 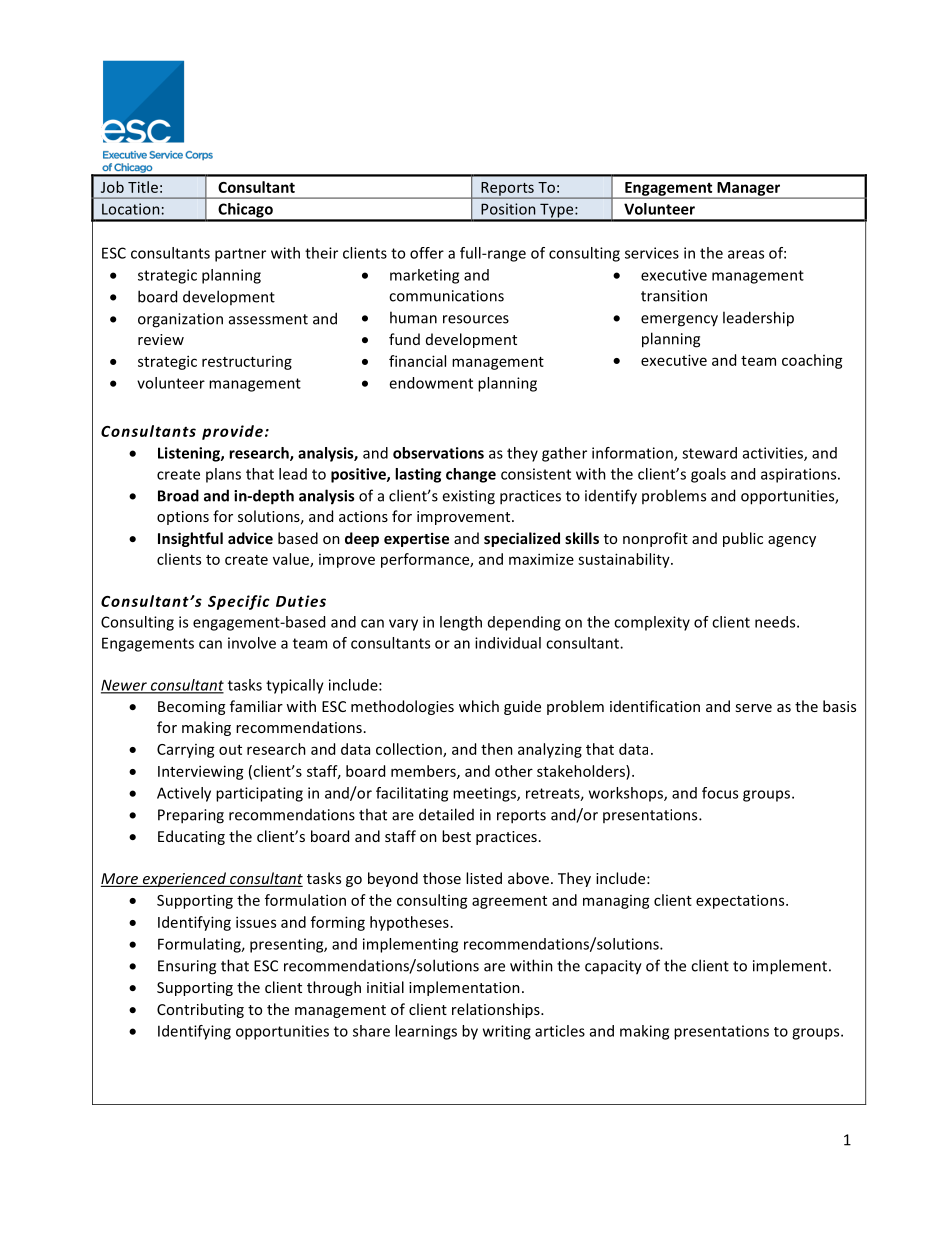 What do you see at coordinates (749, 190) in the screenshot?
I see `Manager` at bounding box center [749, 190].
